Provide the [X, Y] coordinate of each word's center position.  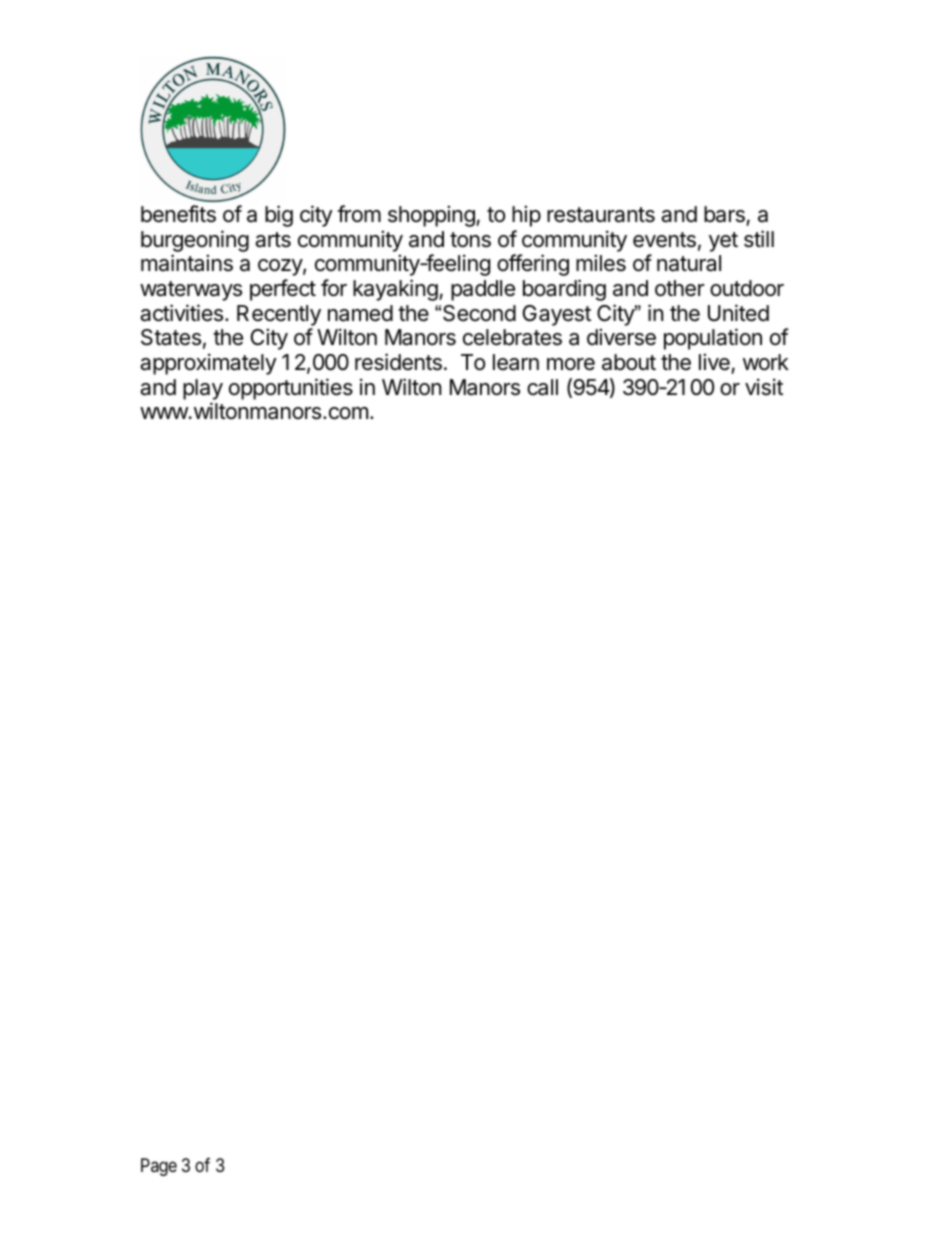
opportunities [291, 389]
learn [516, 362]
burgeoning [195, 242]
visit [764, 387]
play [203, 391]
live [714, 362]
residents [400, 362]
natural [689, 263]
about [629, 362]
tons [470, 240]
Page [159, 1167]
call [542, 387]
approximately [208, 364]
